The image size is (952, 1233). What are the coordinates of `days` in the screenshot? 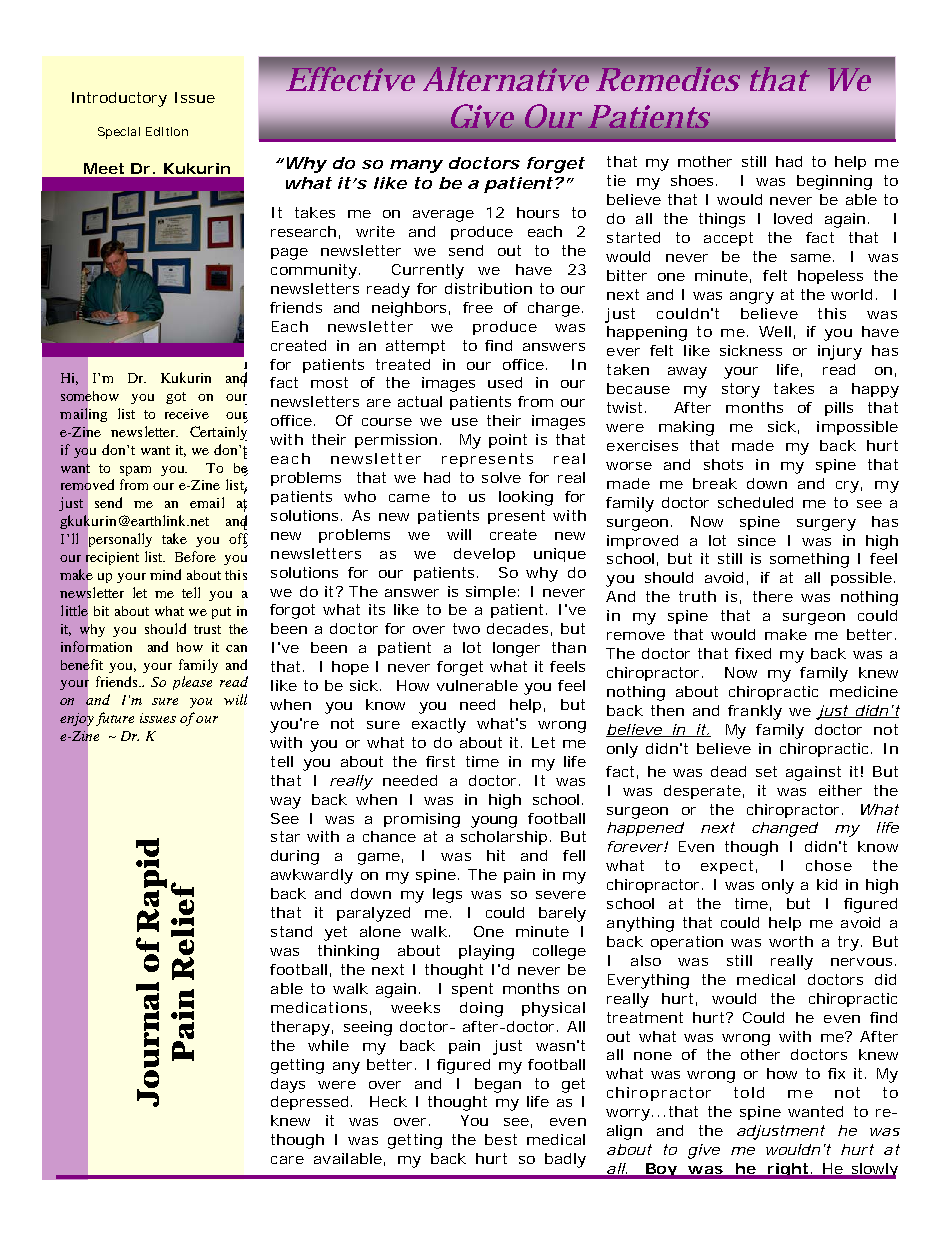 It's located at (288, 1085).
